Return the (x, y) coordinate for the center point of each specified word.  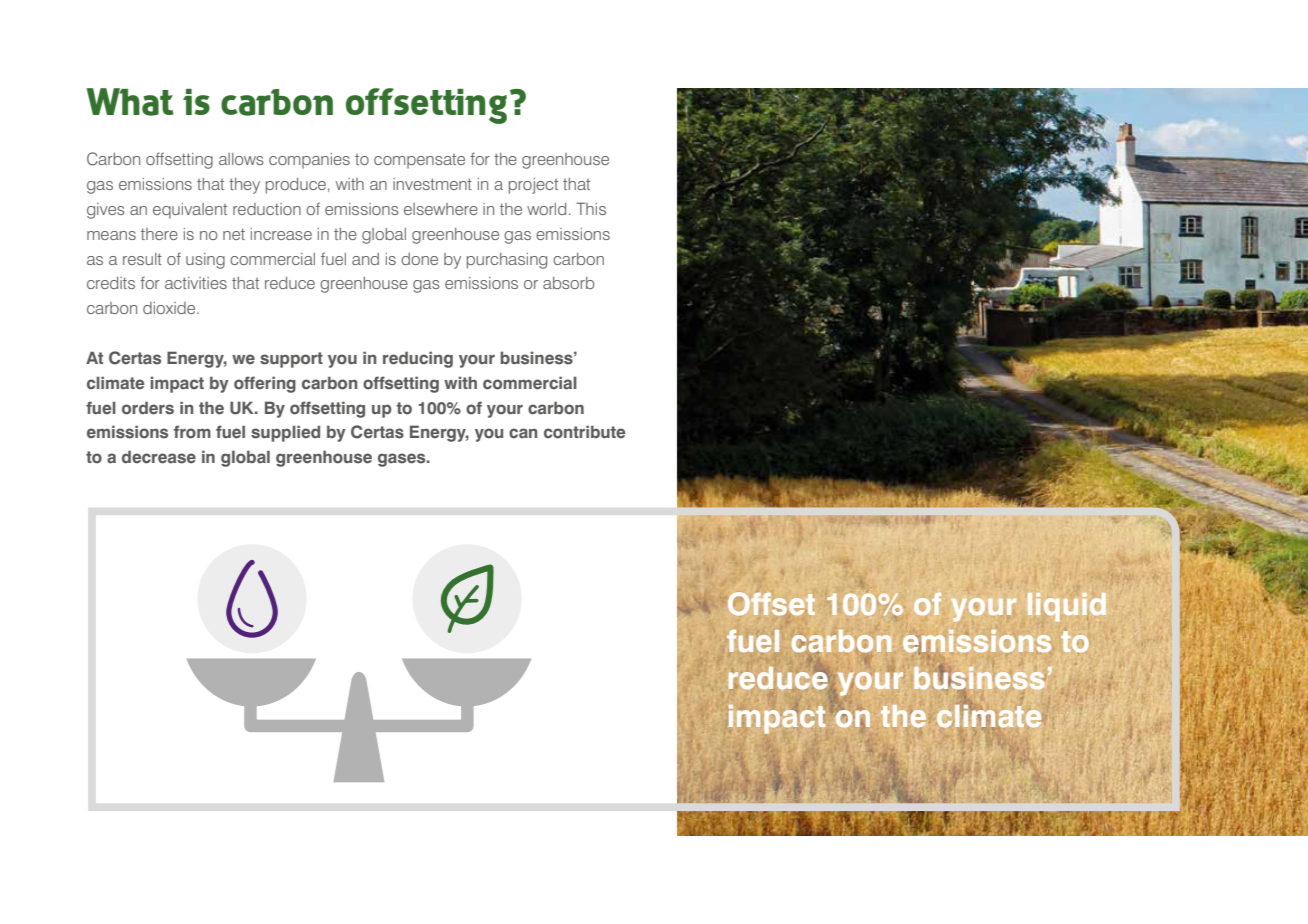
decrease (159, 457)
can (523, 433)
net (234, 234)
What (129, 102)
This (591, 208)
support (291, 360)
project (533, 186)
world (546, 209)
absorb (569, 283)
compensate (419, 161)
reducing (418, 359)
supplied (285, 433)
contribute (584, 432)
